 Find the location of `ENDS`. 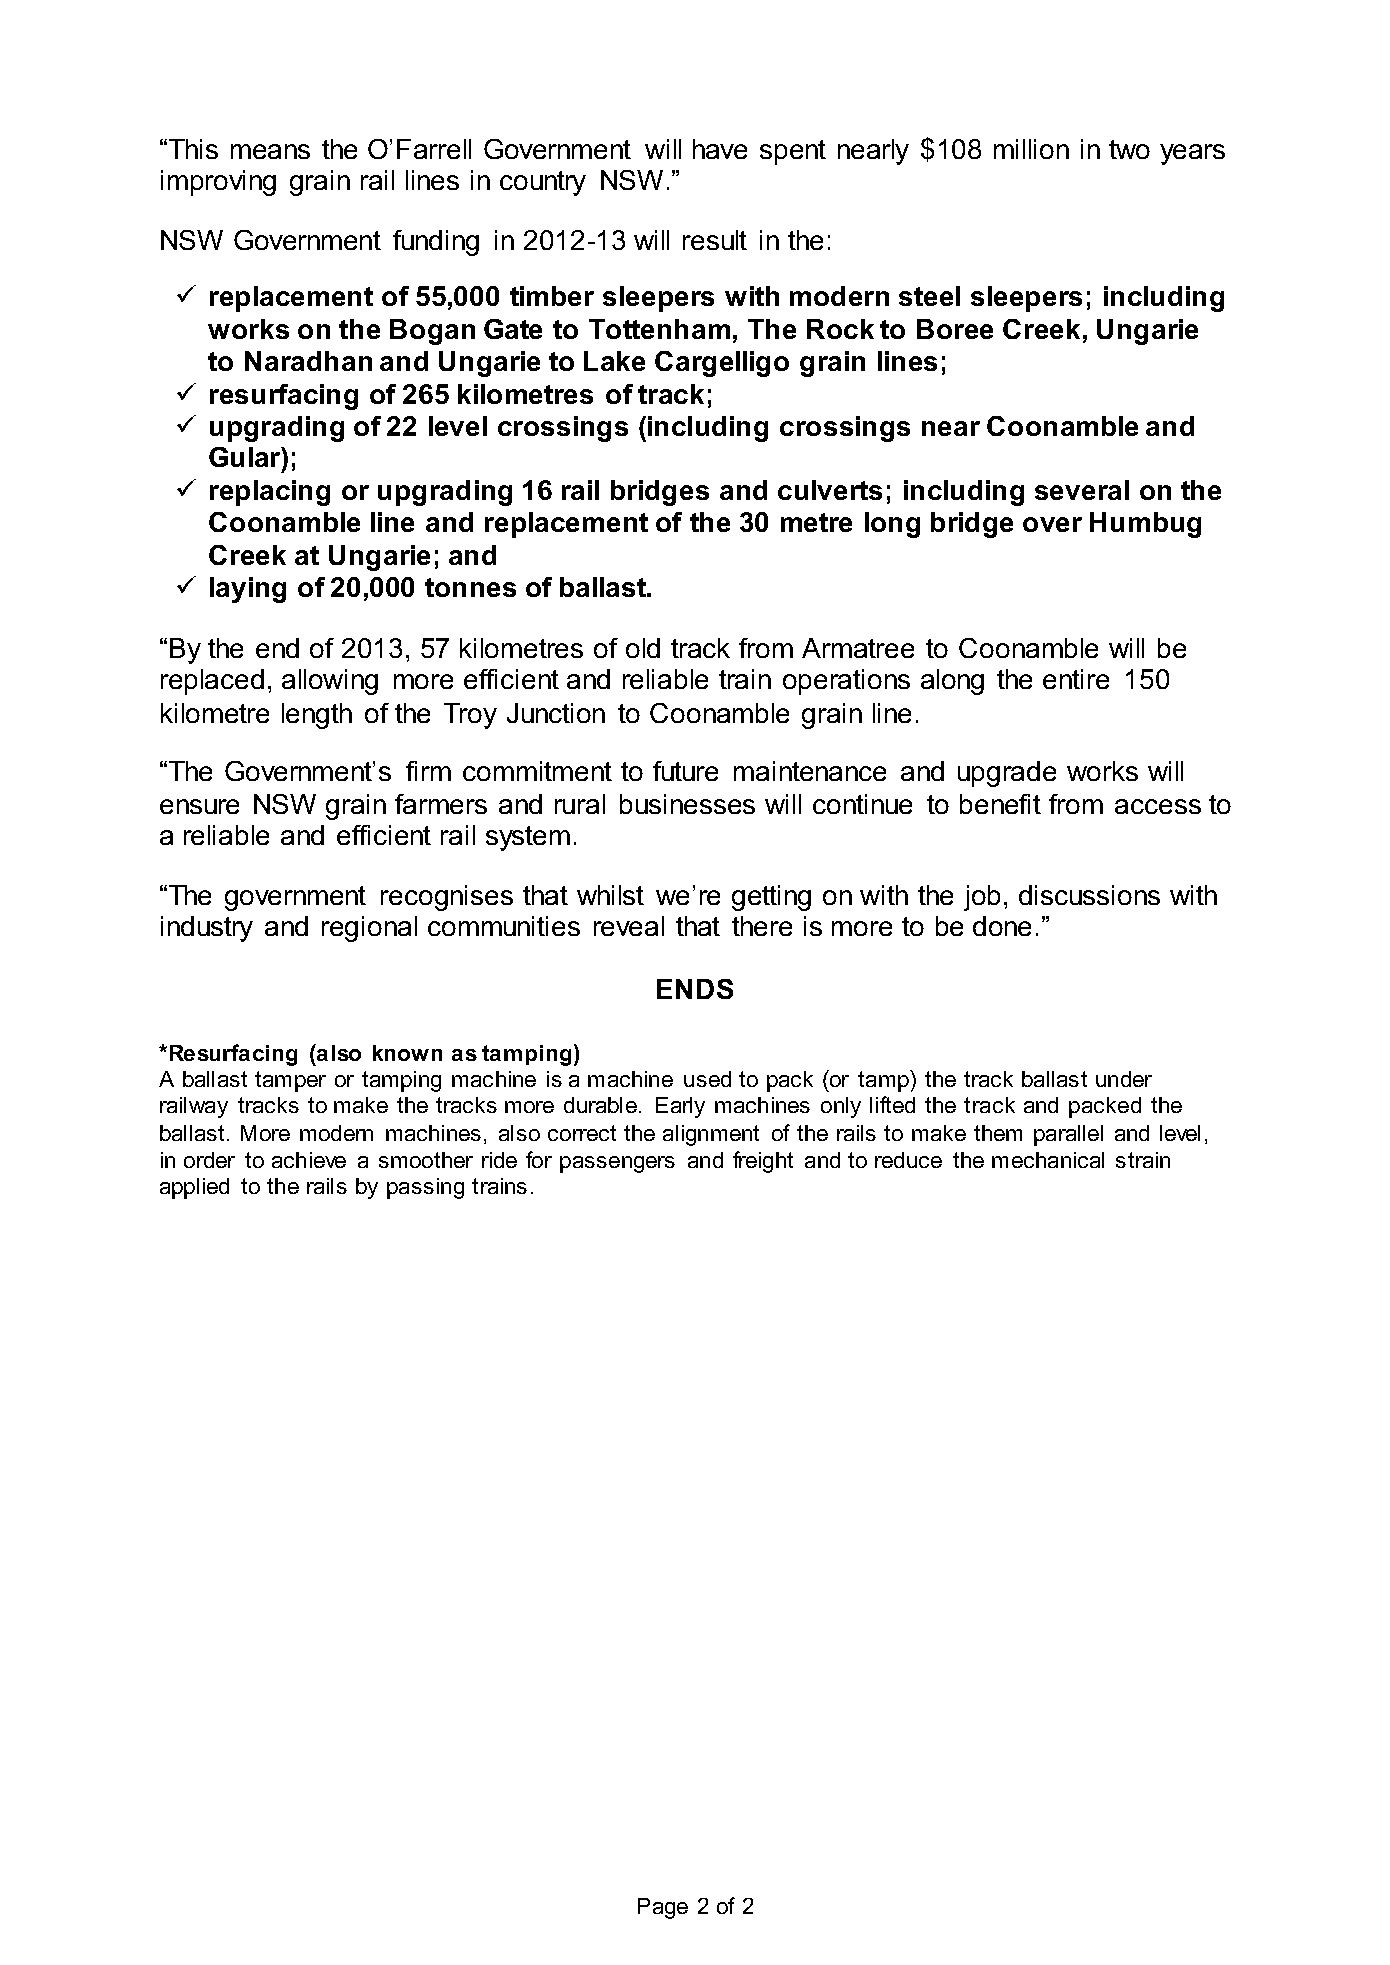

ENDS is located at coordinates (695, 989).
